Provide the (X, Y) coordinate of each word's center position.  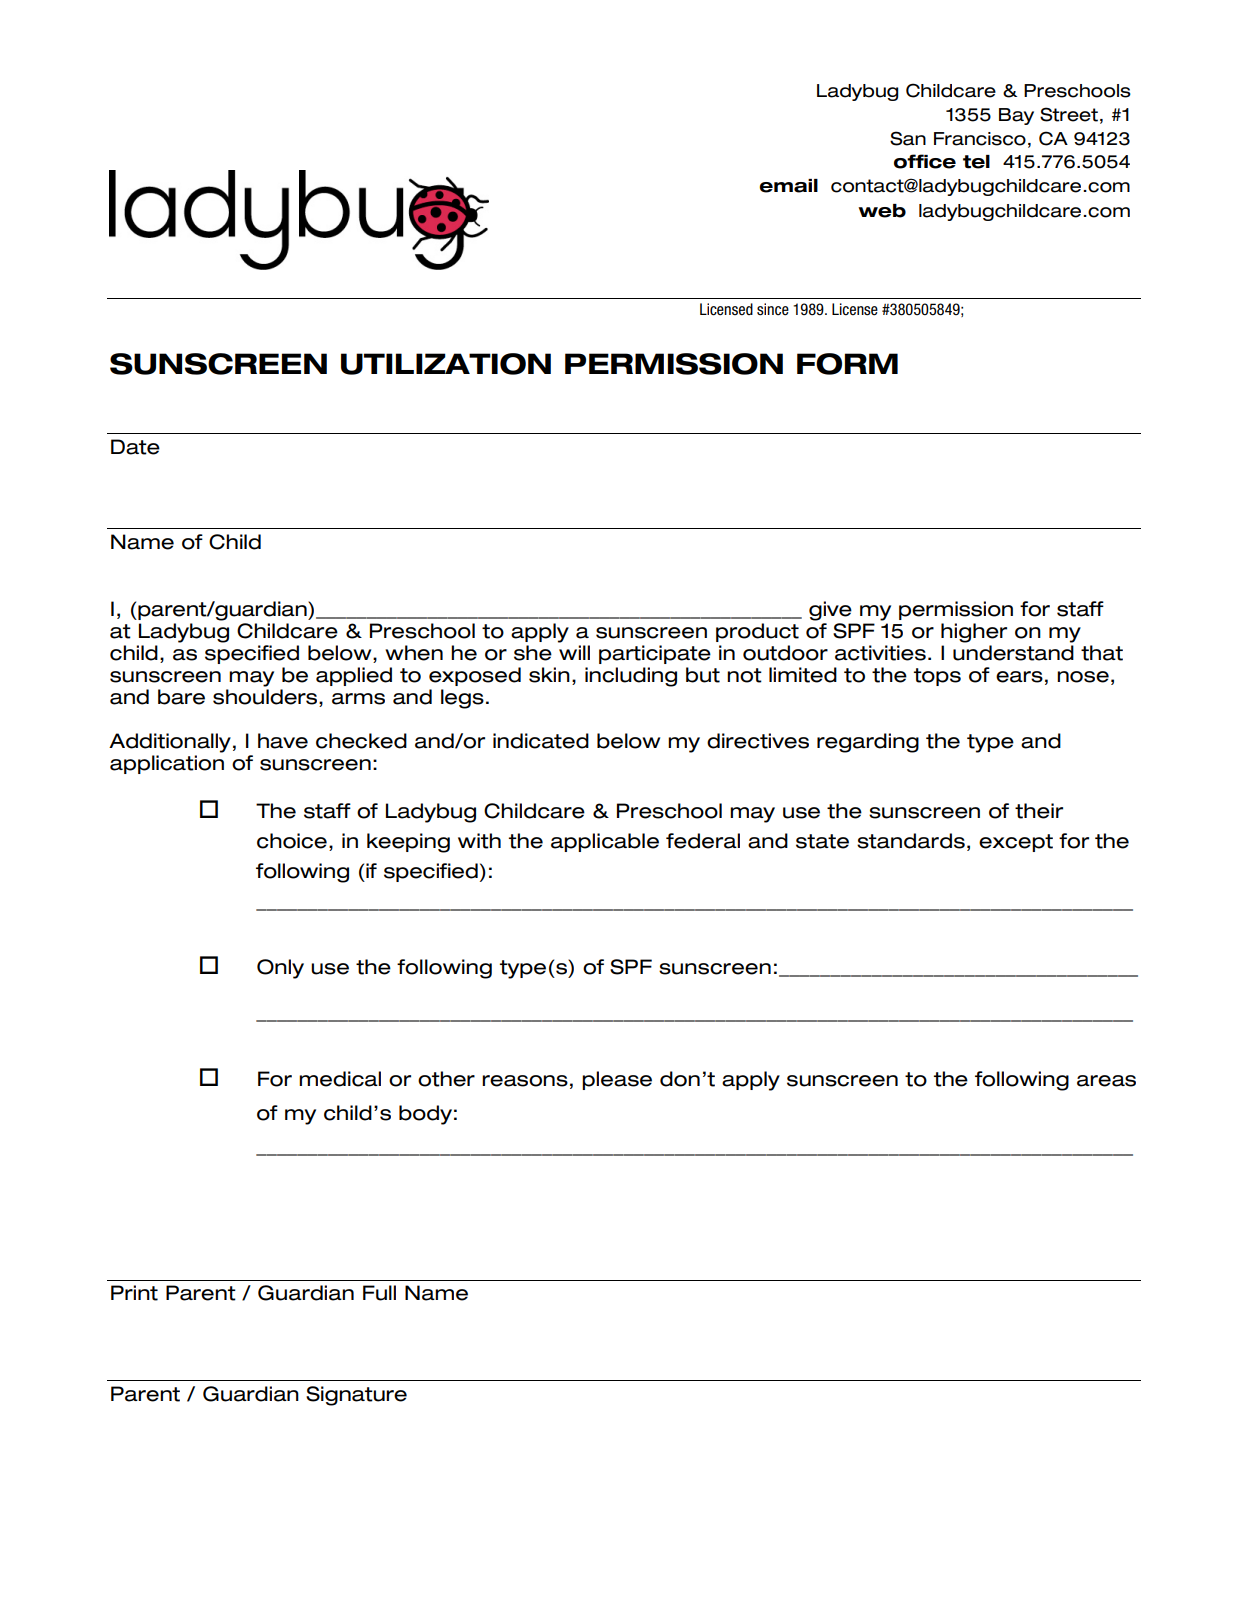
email (788, 186)
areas (1106, 1081)
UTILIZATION (446, 364)
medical (340, 1079)
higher (974, 633)
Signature (356, 1396)
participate (655, 654)
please (617, 1080)
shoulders (266, 697)
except (1016, 843)
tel (976, 162)
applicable (605, 842)
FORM (847, 364)
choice (292, 841)
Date (135, 447)
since (773, 309)
